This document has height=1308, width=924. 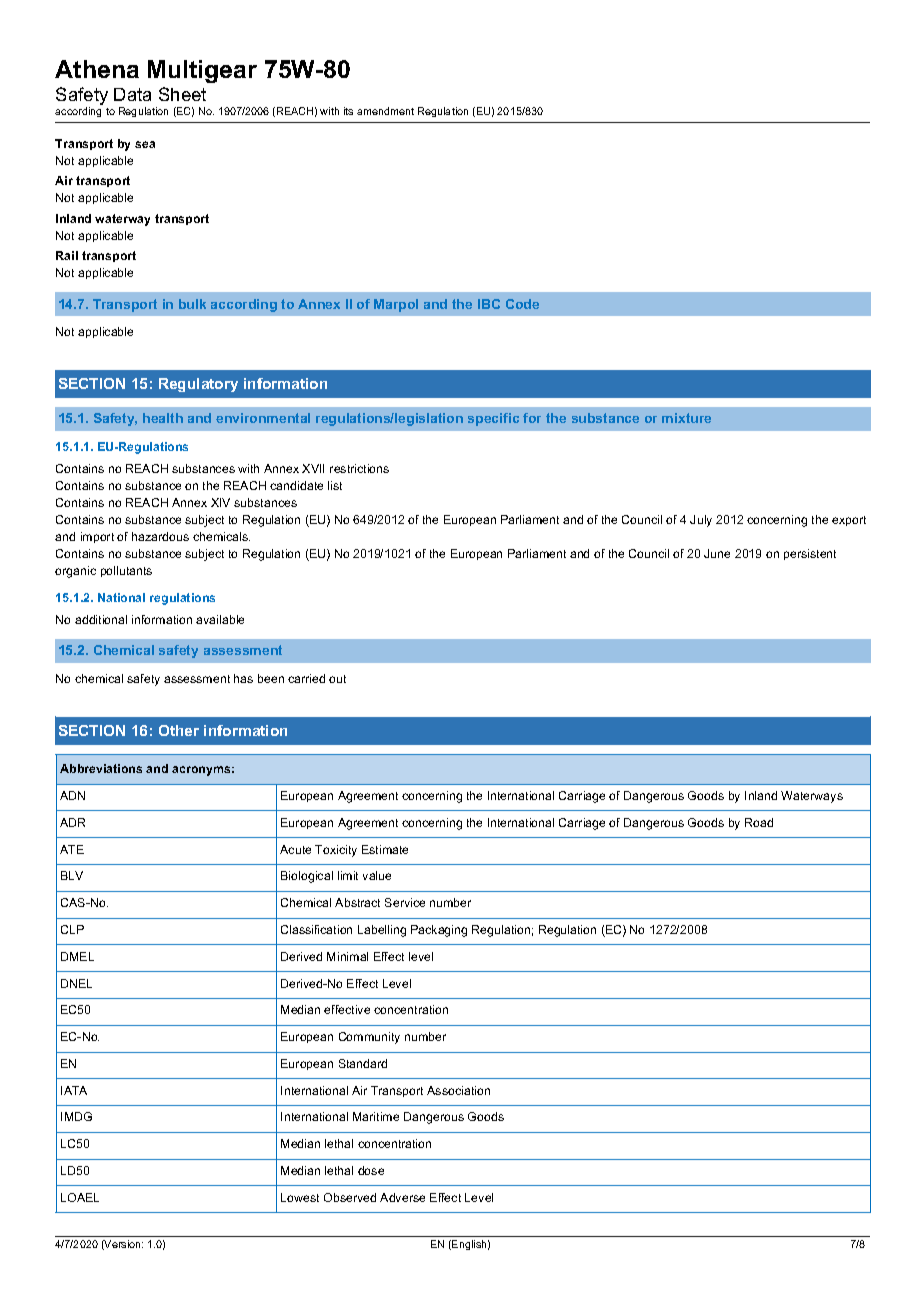 What do you see at coordinates (522, 304) in the document?
I see `Code` at bounding box center [522, 304].
